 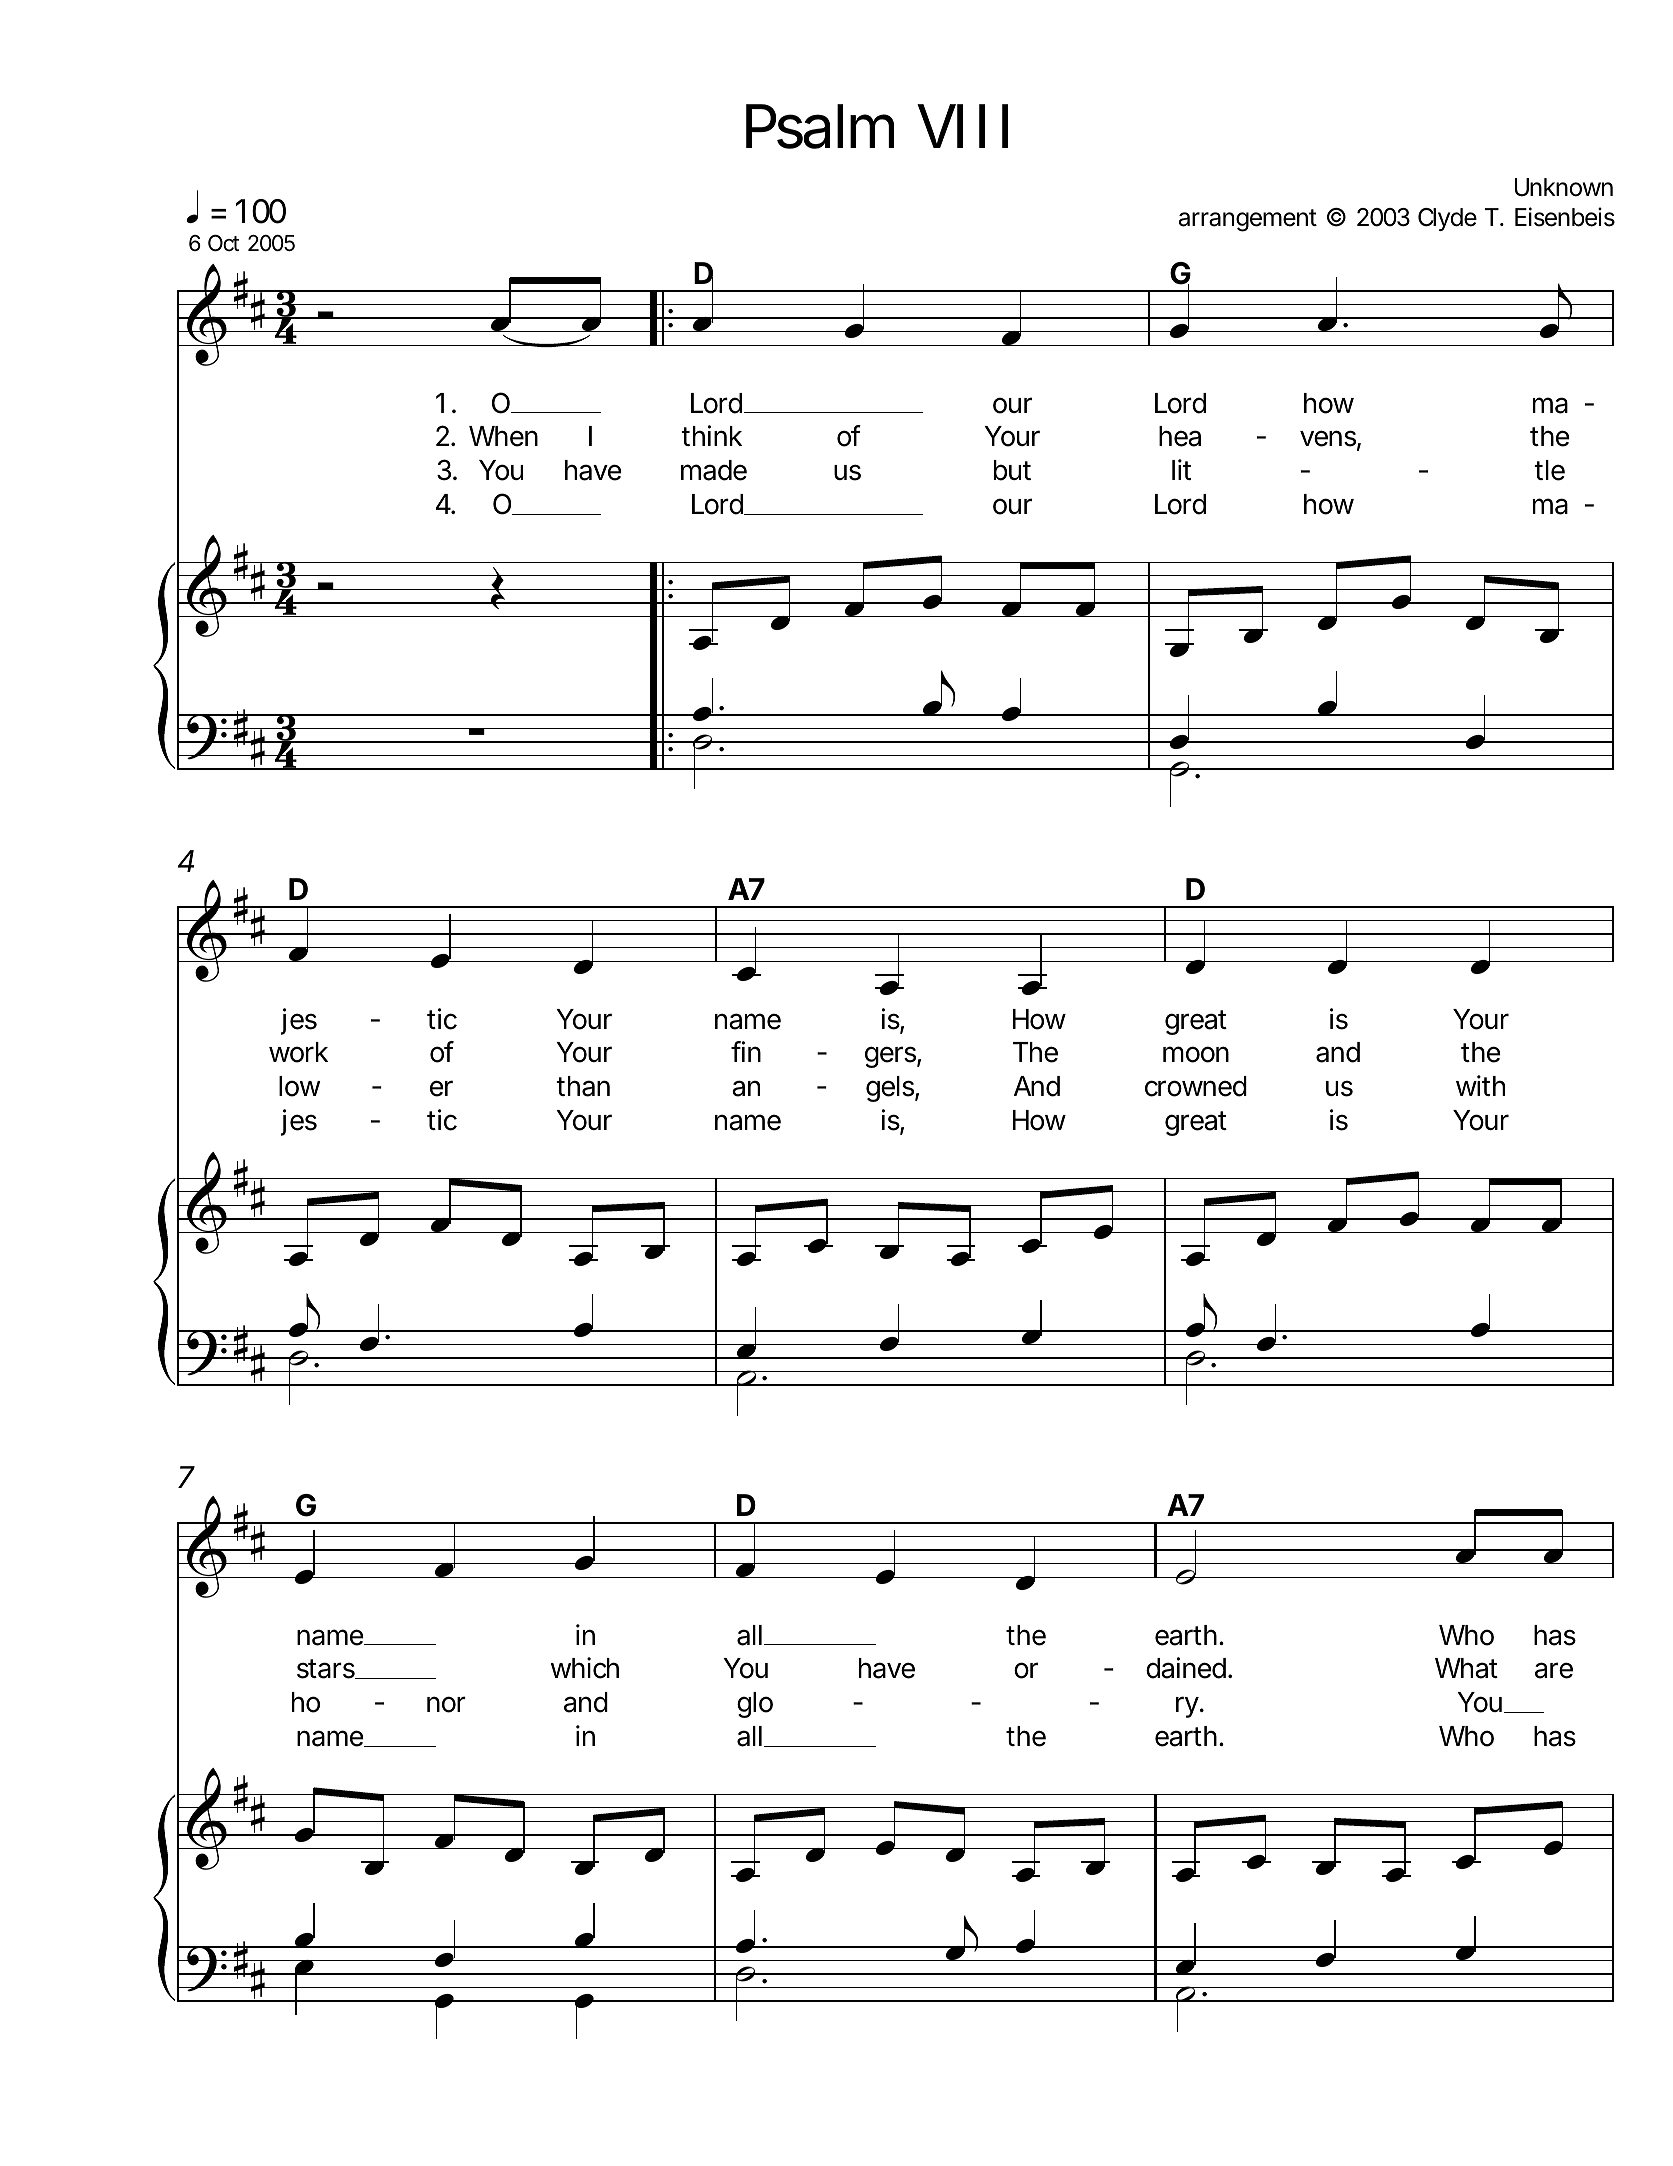 What do you see at coordinates (299, 1086) in the document?
I see `low` at bounding box center [299, 1086].
